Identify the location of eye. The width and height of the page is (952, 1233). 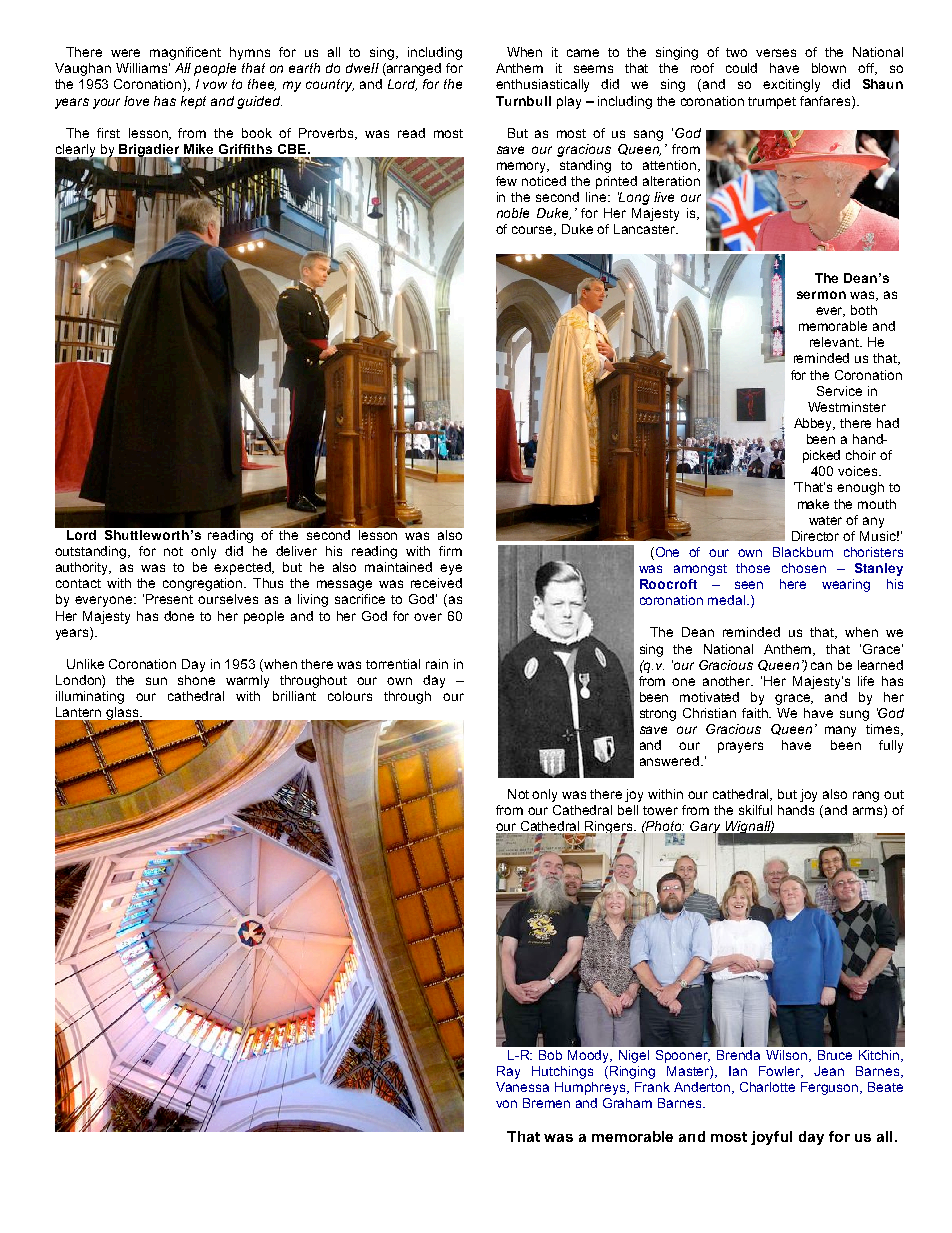
(451, 569).
